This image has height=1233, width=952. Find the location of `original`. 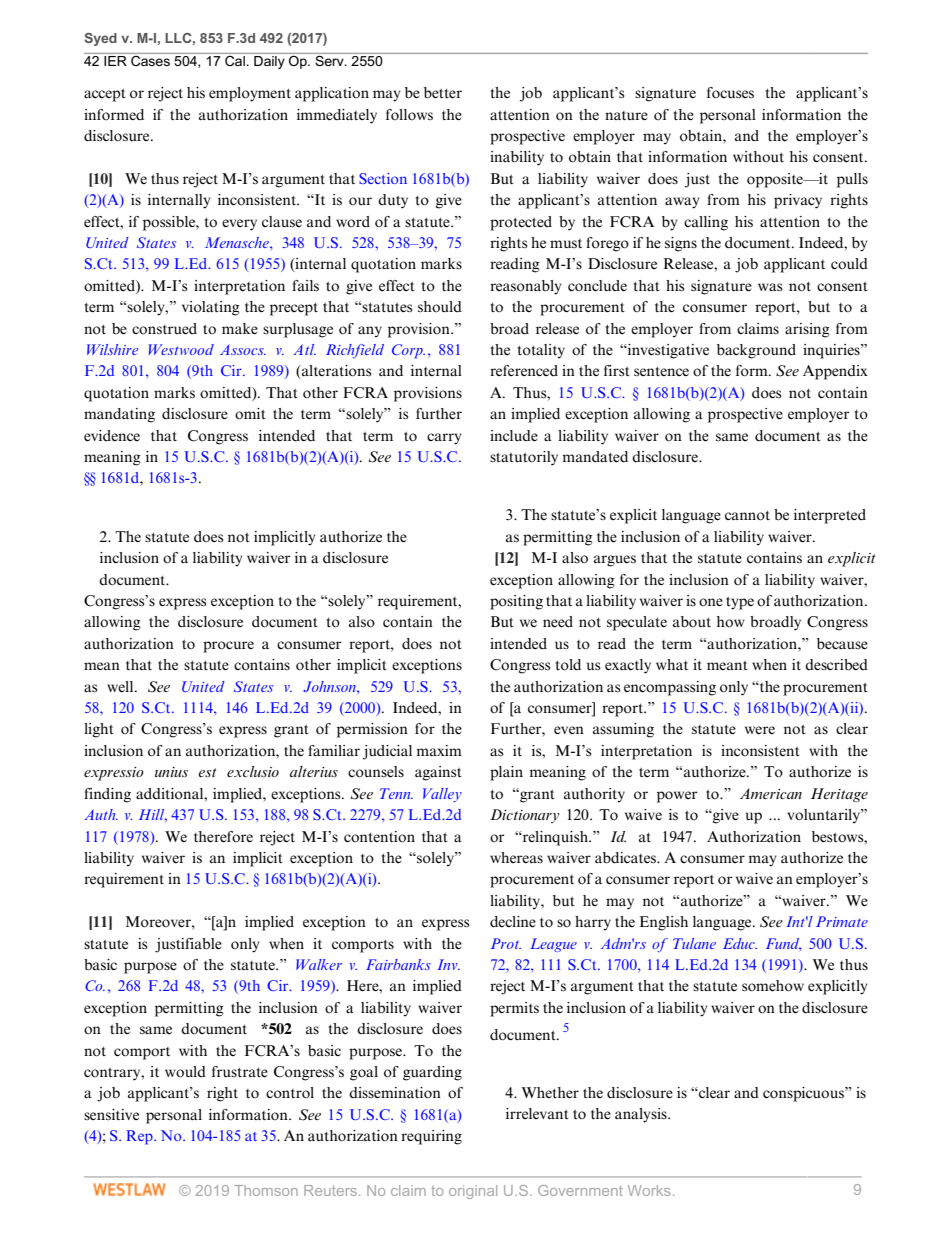

original is located at coordinates (473, 1192).
